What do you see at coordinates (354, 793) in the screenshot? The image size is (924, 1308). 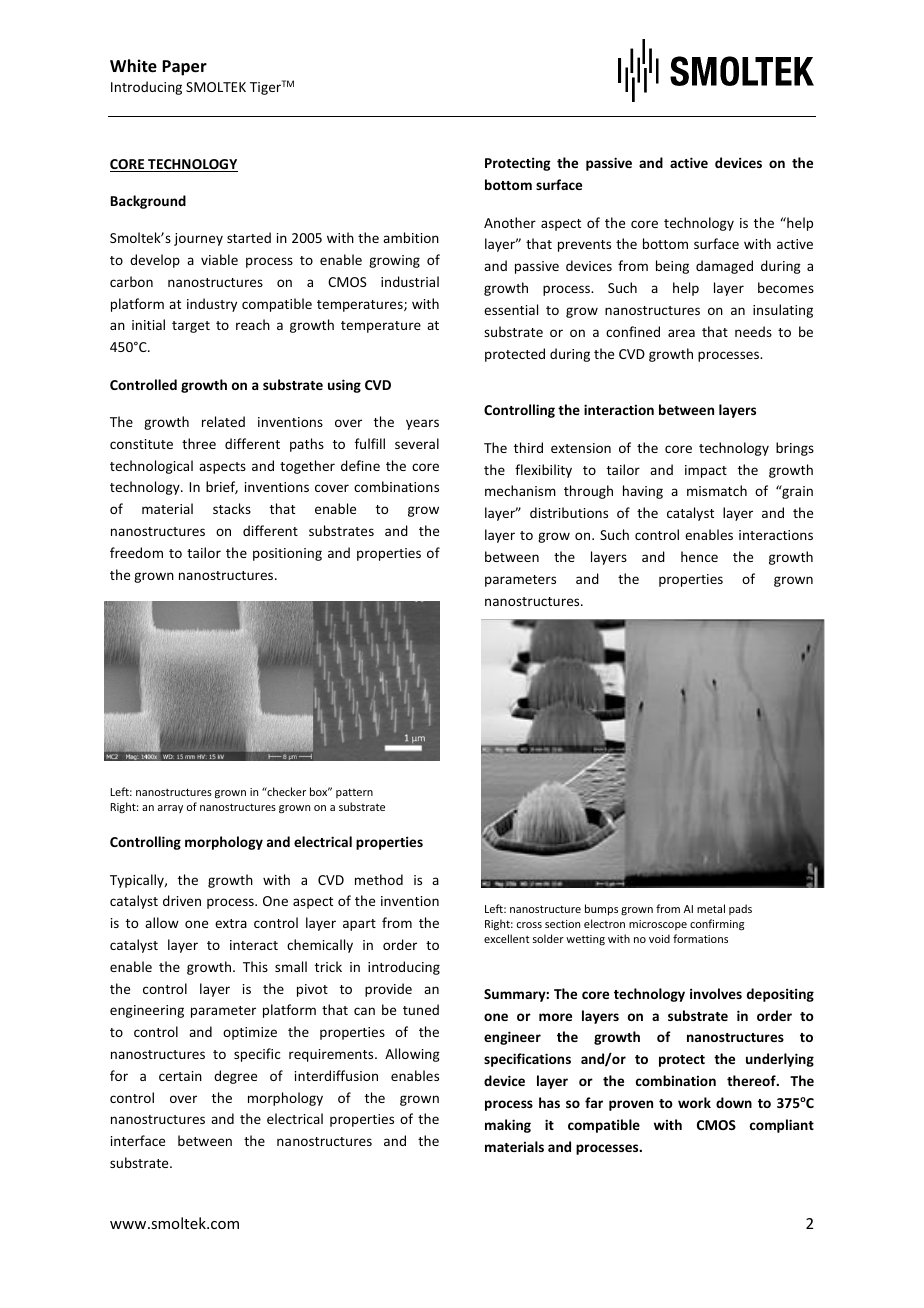 I see `pattern` at bounding box center [354, 793].
